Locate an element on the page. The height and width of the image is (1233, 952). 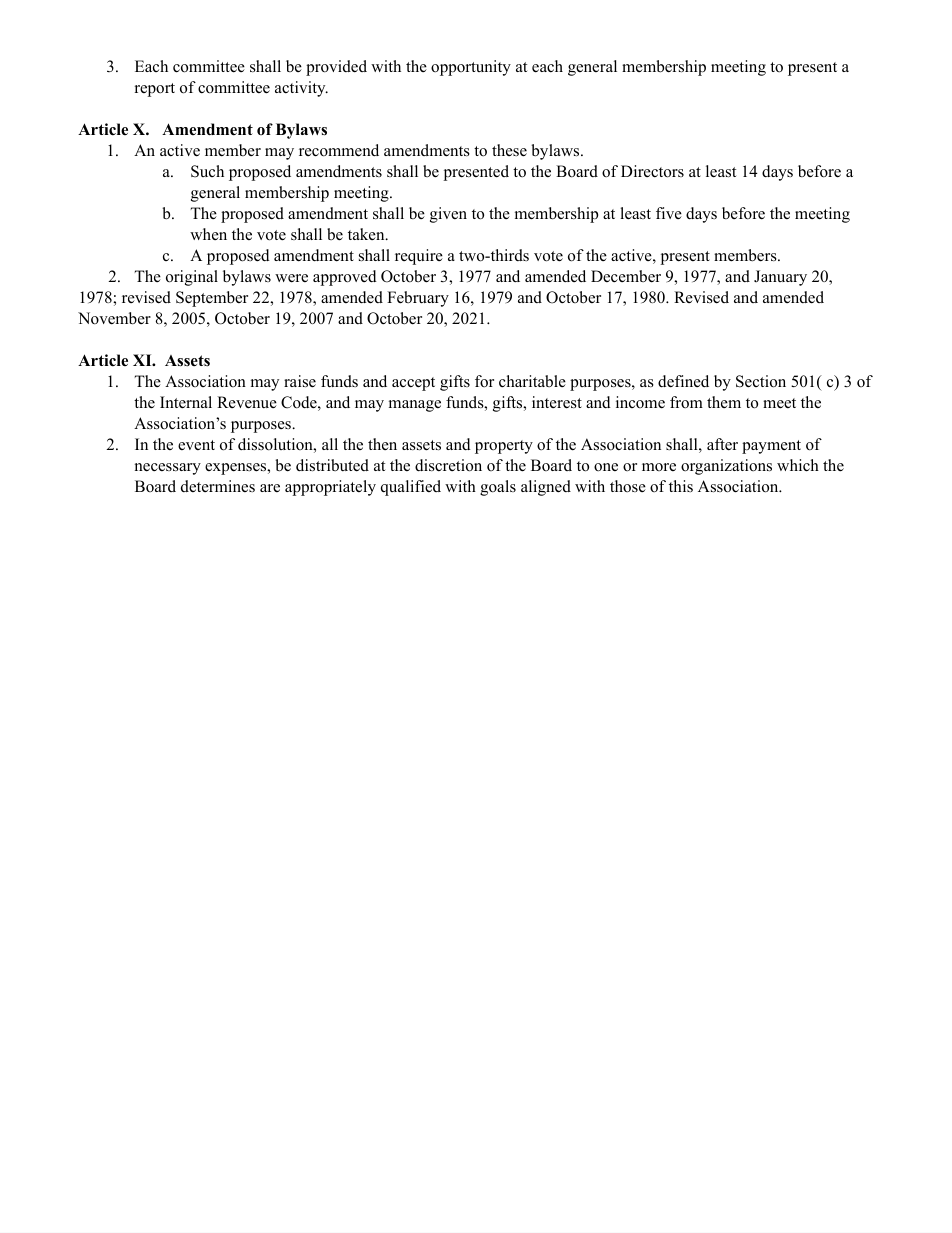
opportunity is located at coordinates (471, 68).
